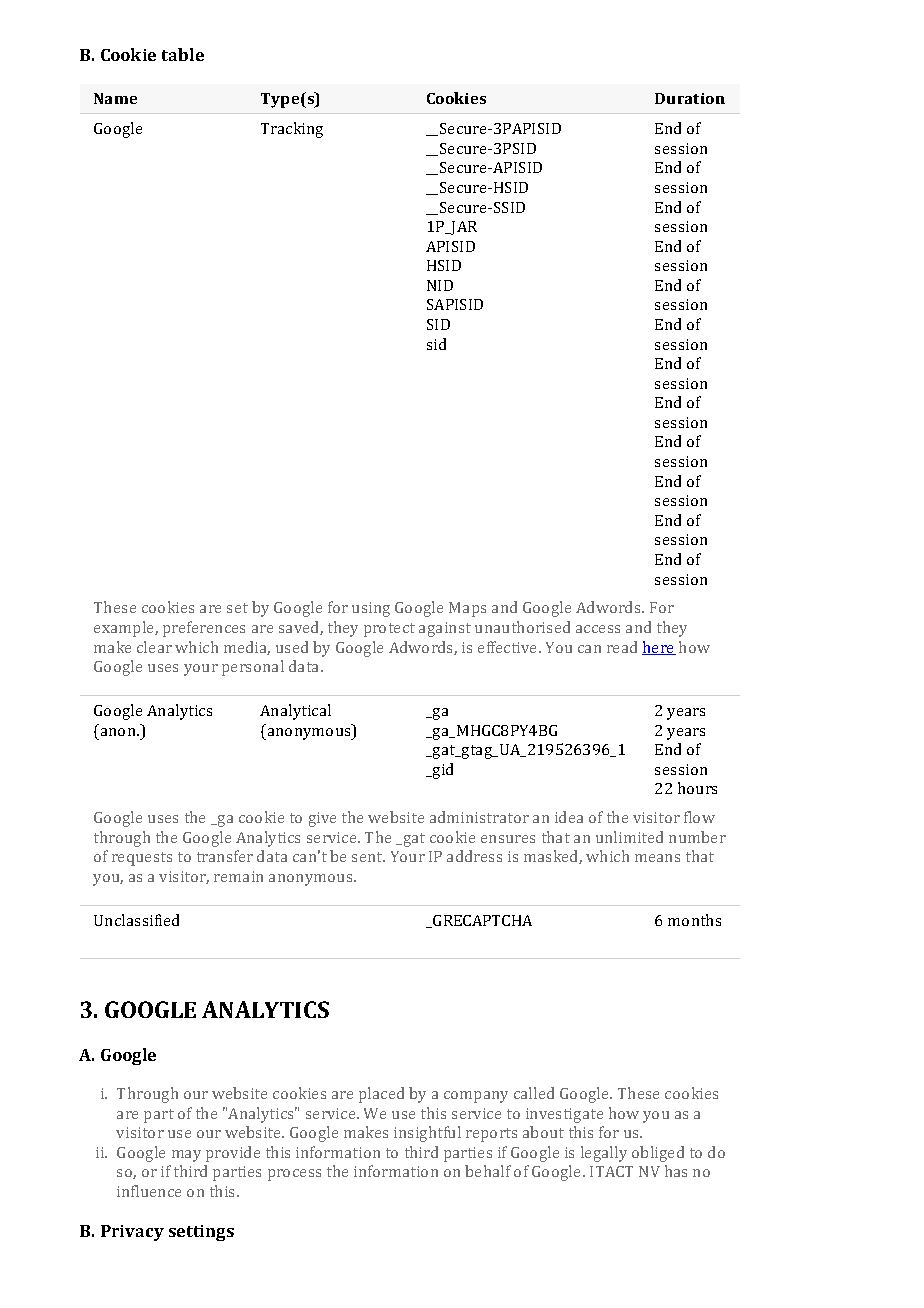 The image size is (924, 1308). I want to click on Duration, so click(690, 98).
